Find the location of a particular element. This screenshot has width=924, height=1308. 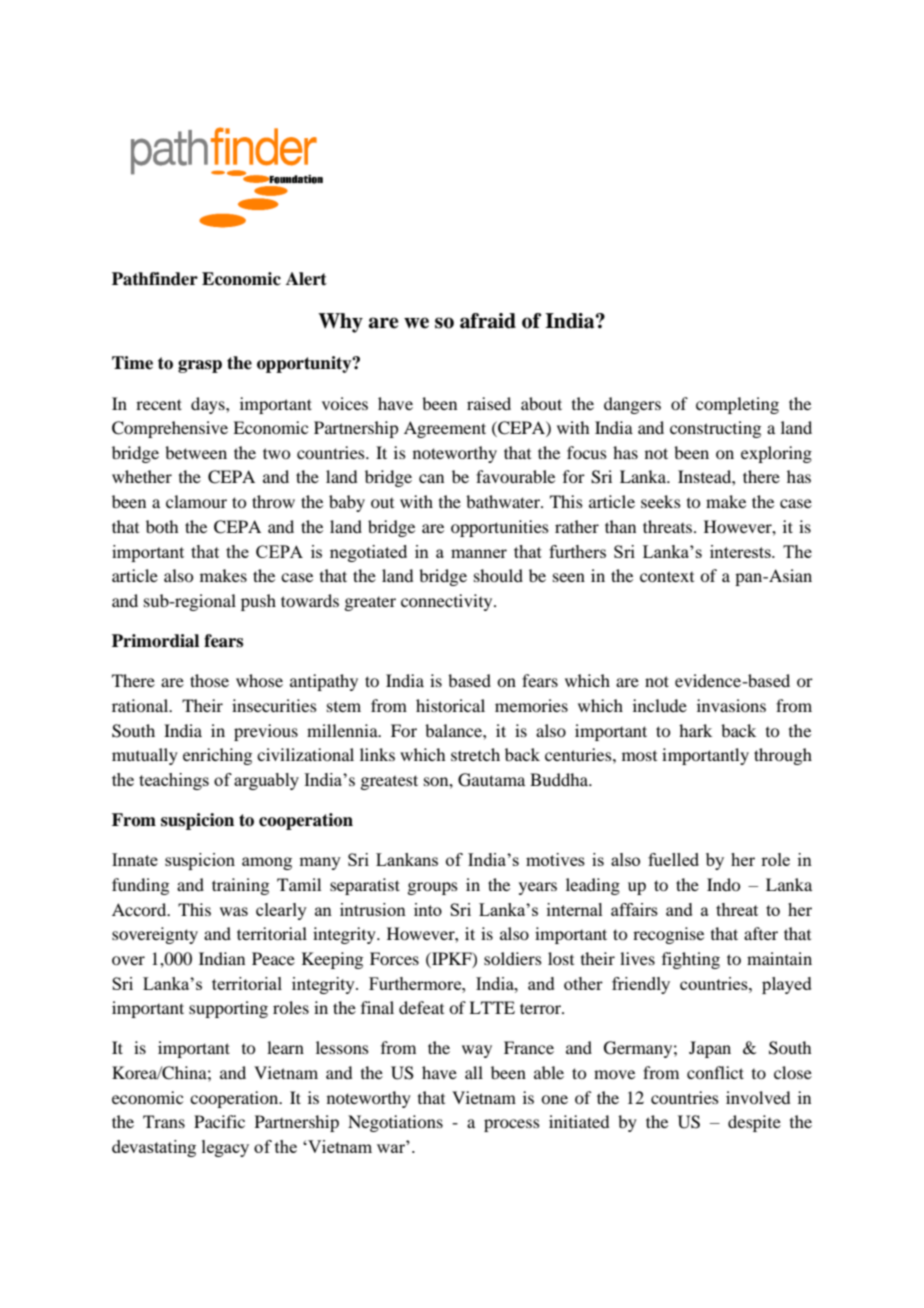

Pacific is located at coordinates (219, 1121).
